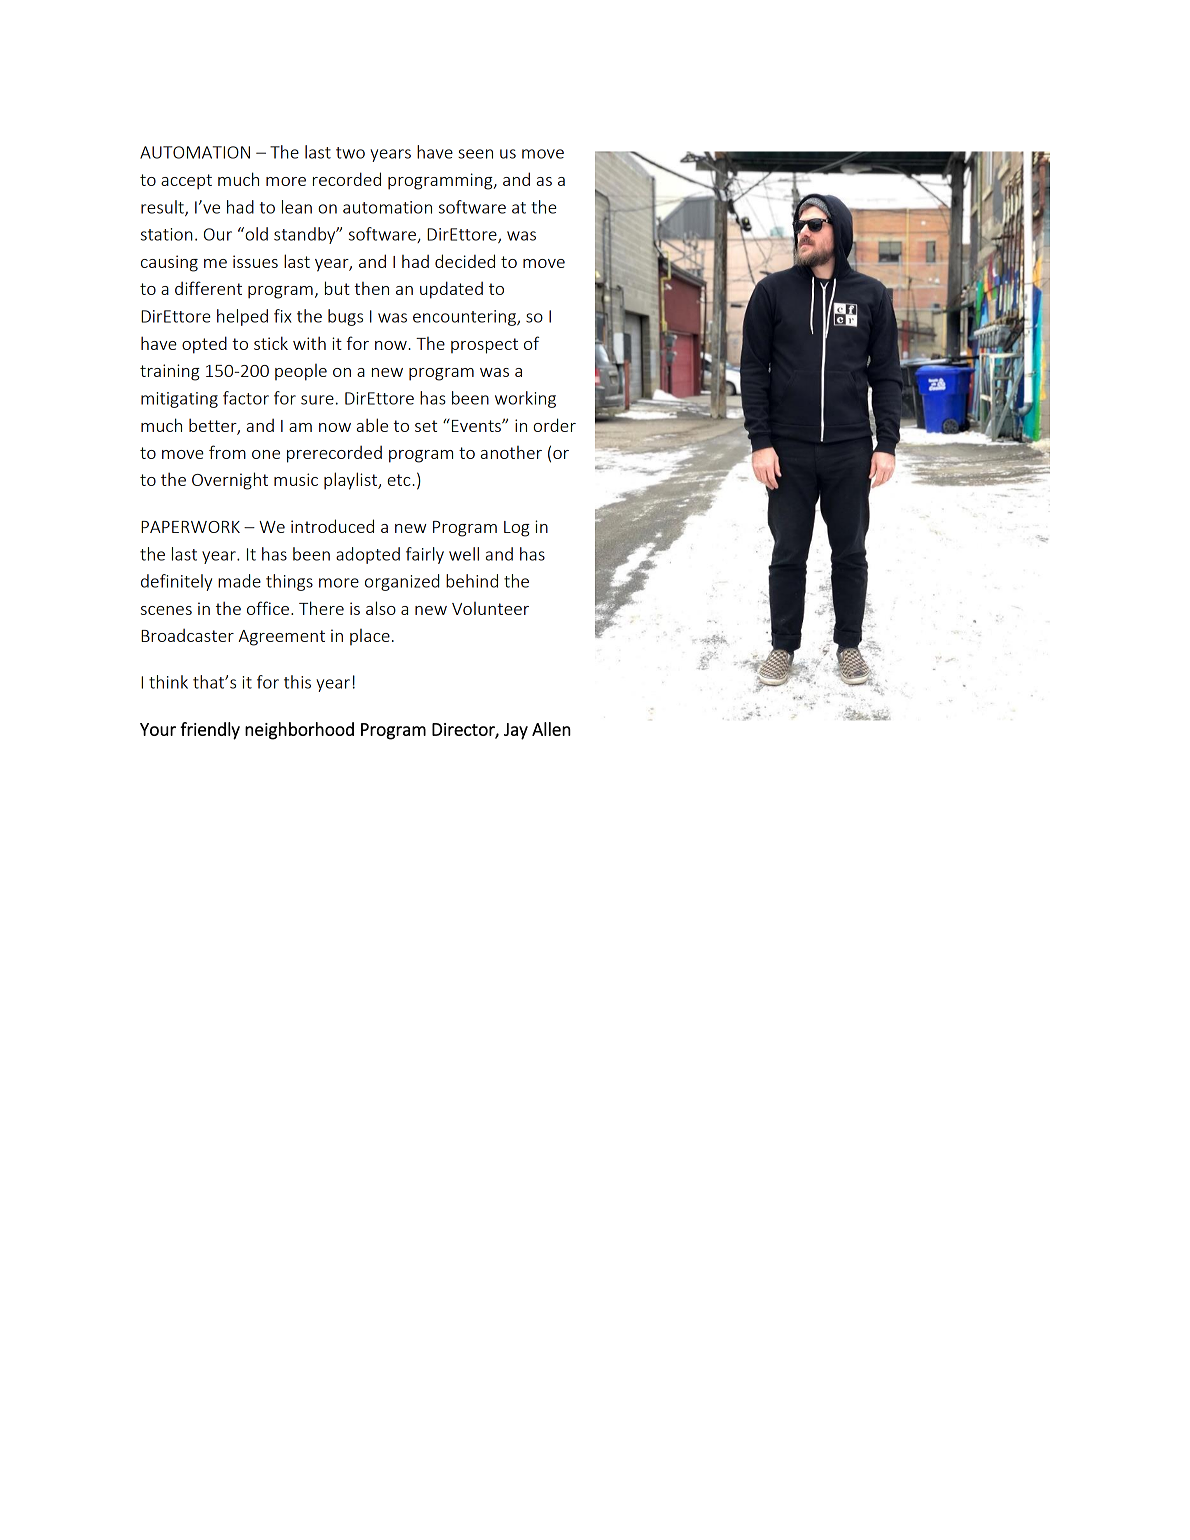 This screenshot has width=1190, height=1540. I want to click on two, so click(350, 153).
